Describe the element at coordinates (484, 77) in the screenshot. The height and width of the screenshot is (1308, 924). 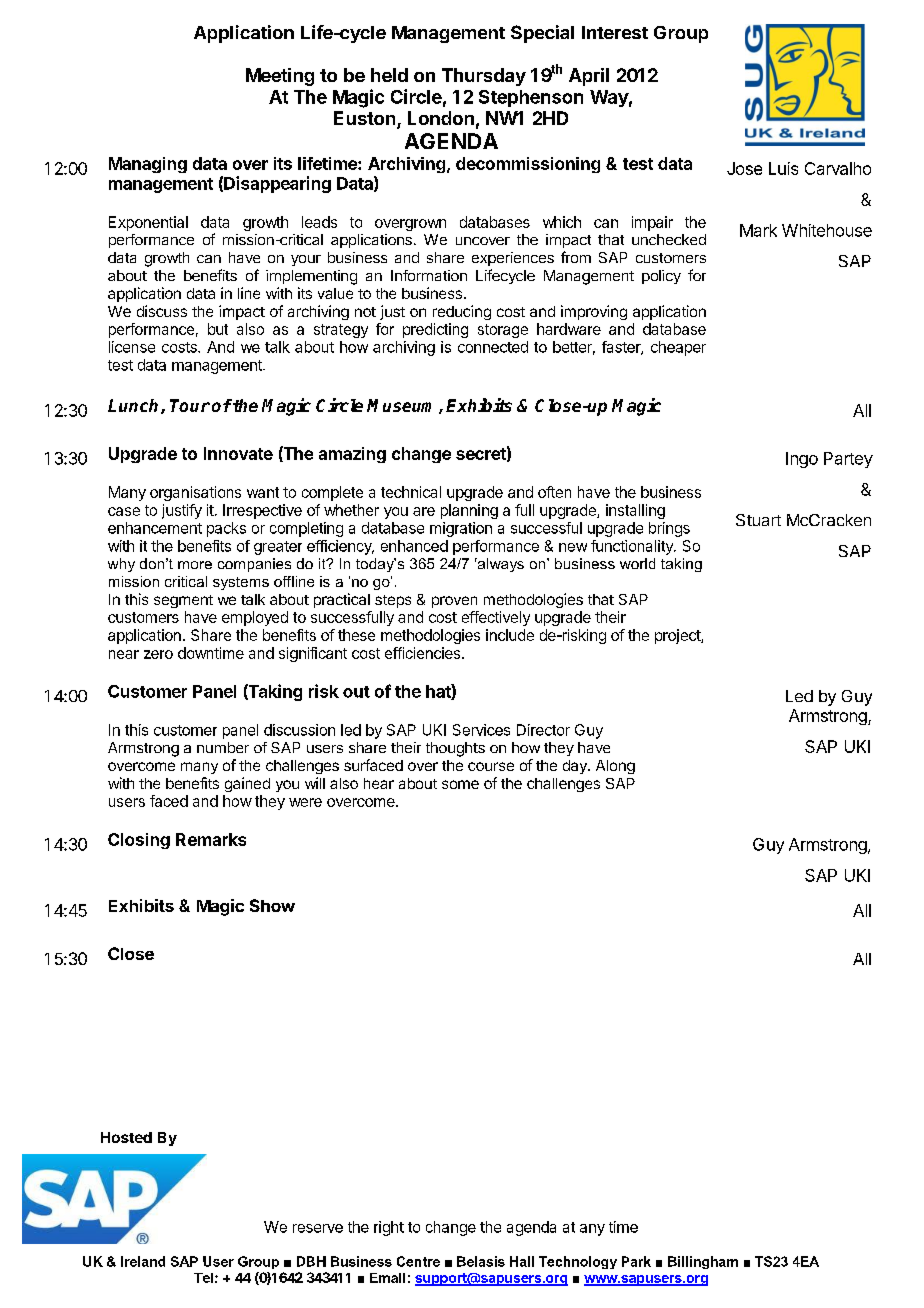
I see `Thursday` at that location.
